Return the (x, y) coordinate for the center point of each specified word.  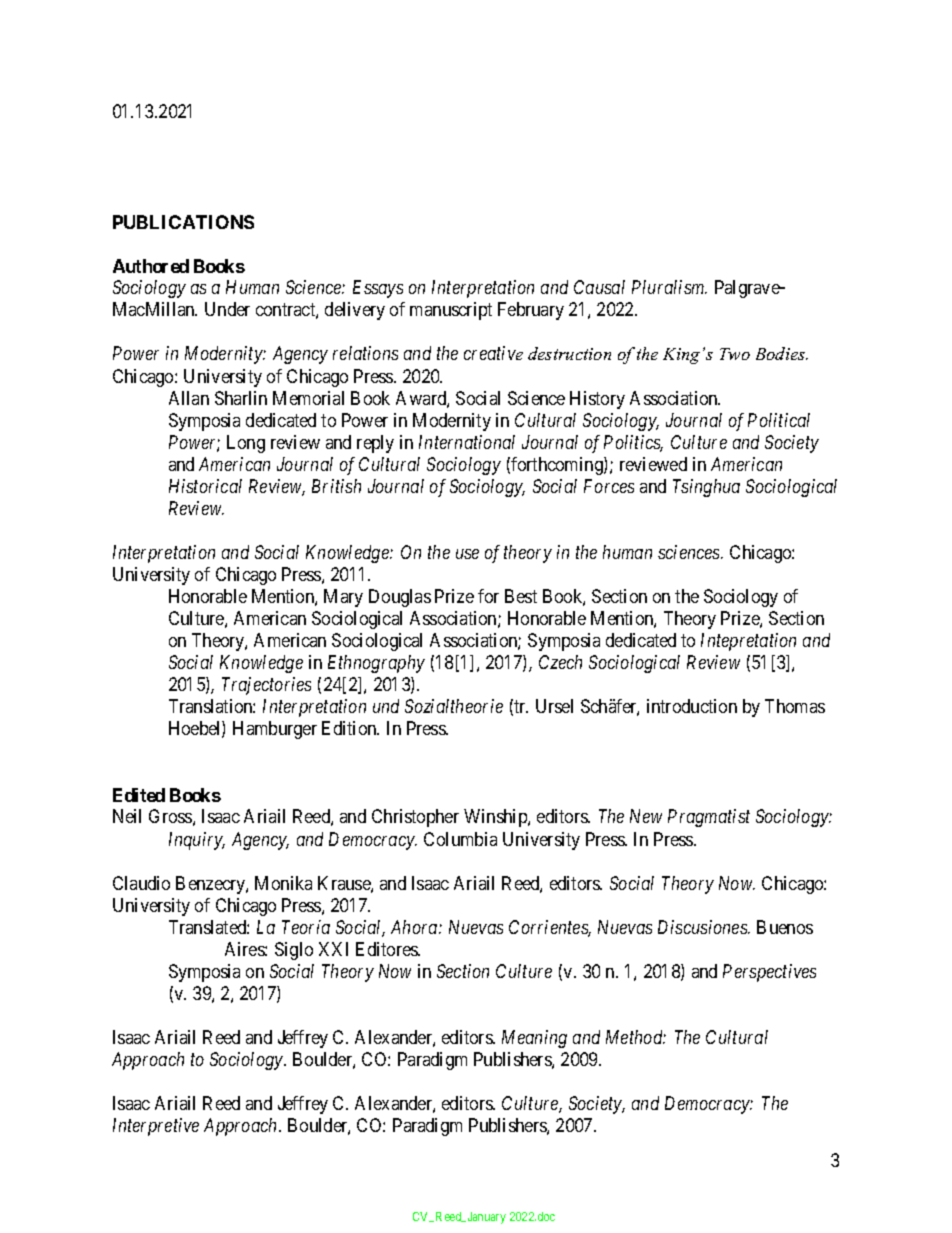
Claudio (141, 883)
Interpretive (156, 1127)
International (467, 442)
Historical (205, 486)
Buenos (785, 927)
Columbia (460, 839)
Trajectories (266, 686)
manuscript (451, 311)
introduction (692, 706)
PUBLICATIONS (183, 222)
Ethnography (376, 664)
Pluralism (669, 287)
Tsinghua (706, 488)
